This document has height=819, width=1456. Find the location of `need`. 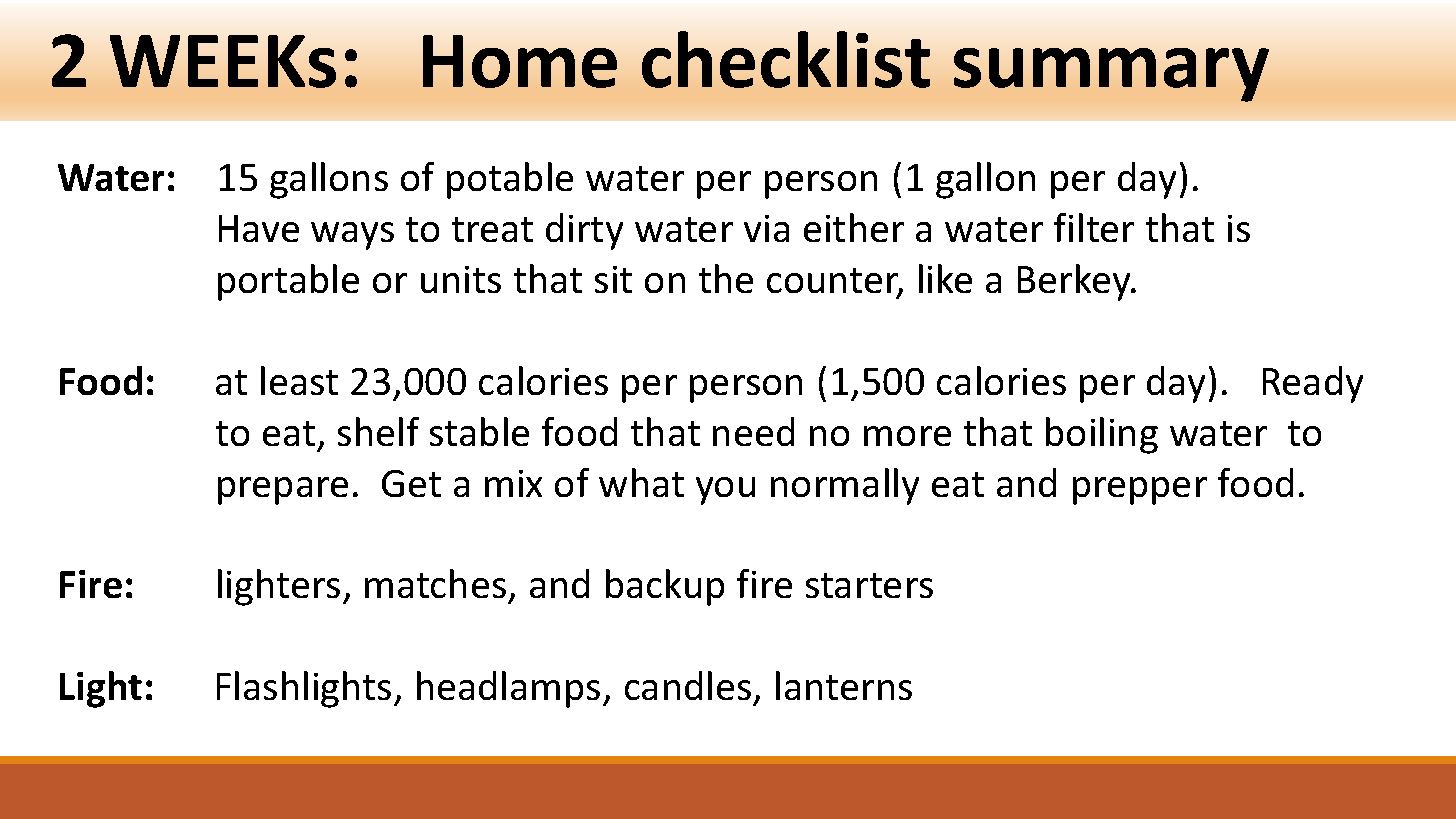

need is located at coordinates (753, 431).
